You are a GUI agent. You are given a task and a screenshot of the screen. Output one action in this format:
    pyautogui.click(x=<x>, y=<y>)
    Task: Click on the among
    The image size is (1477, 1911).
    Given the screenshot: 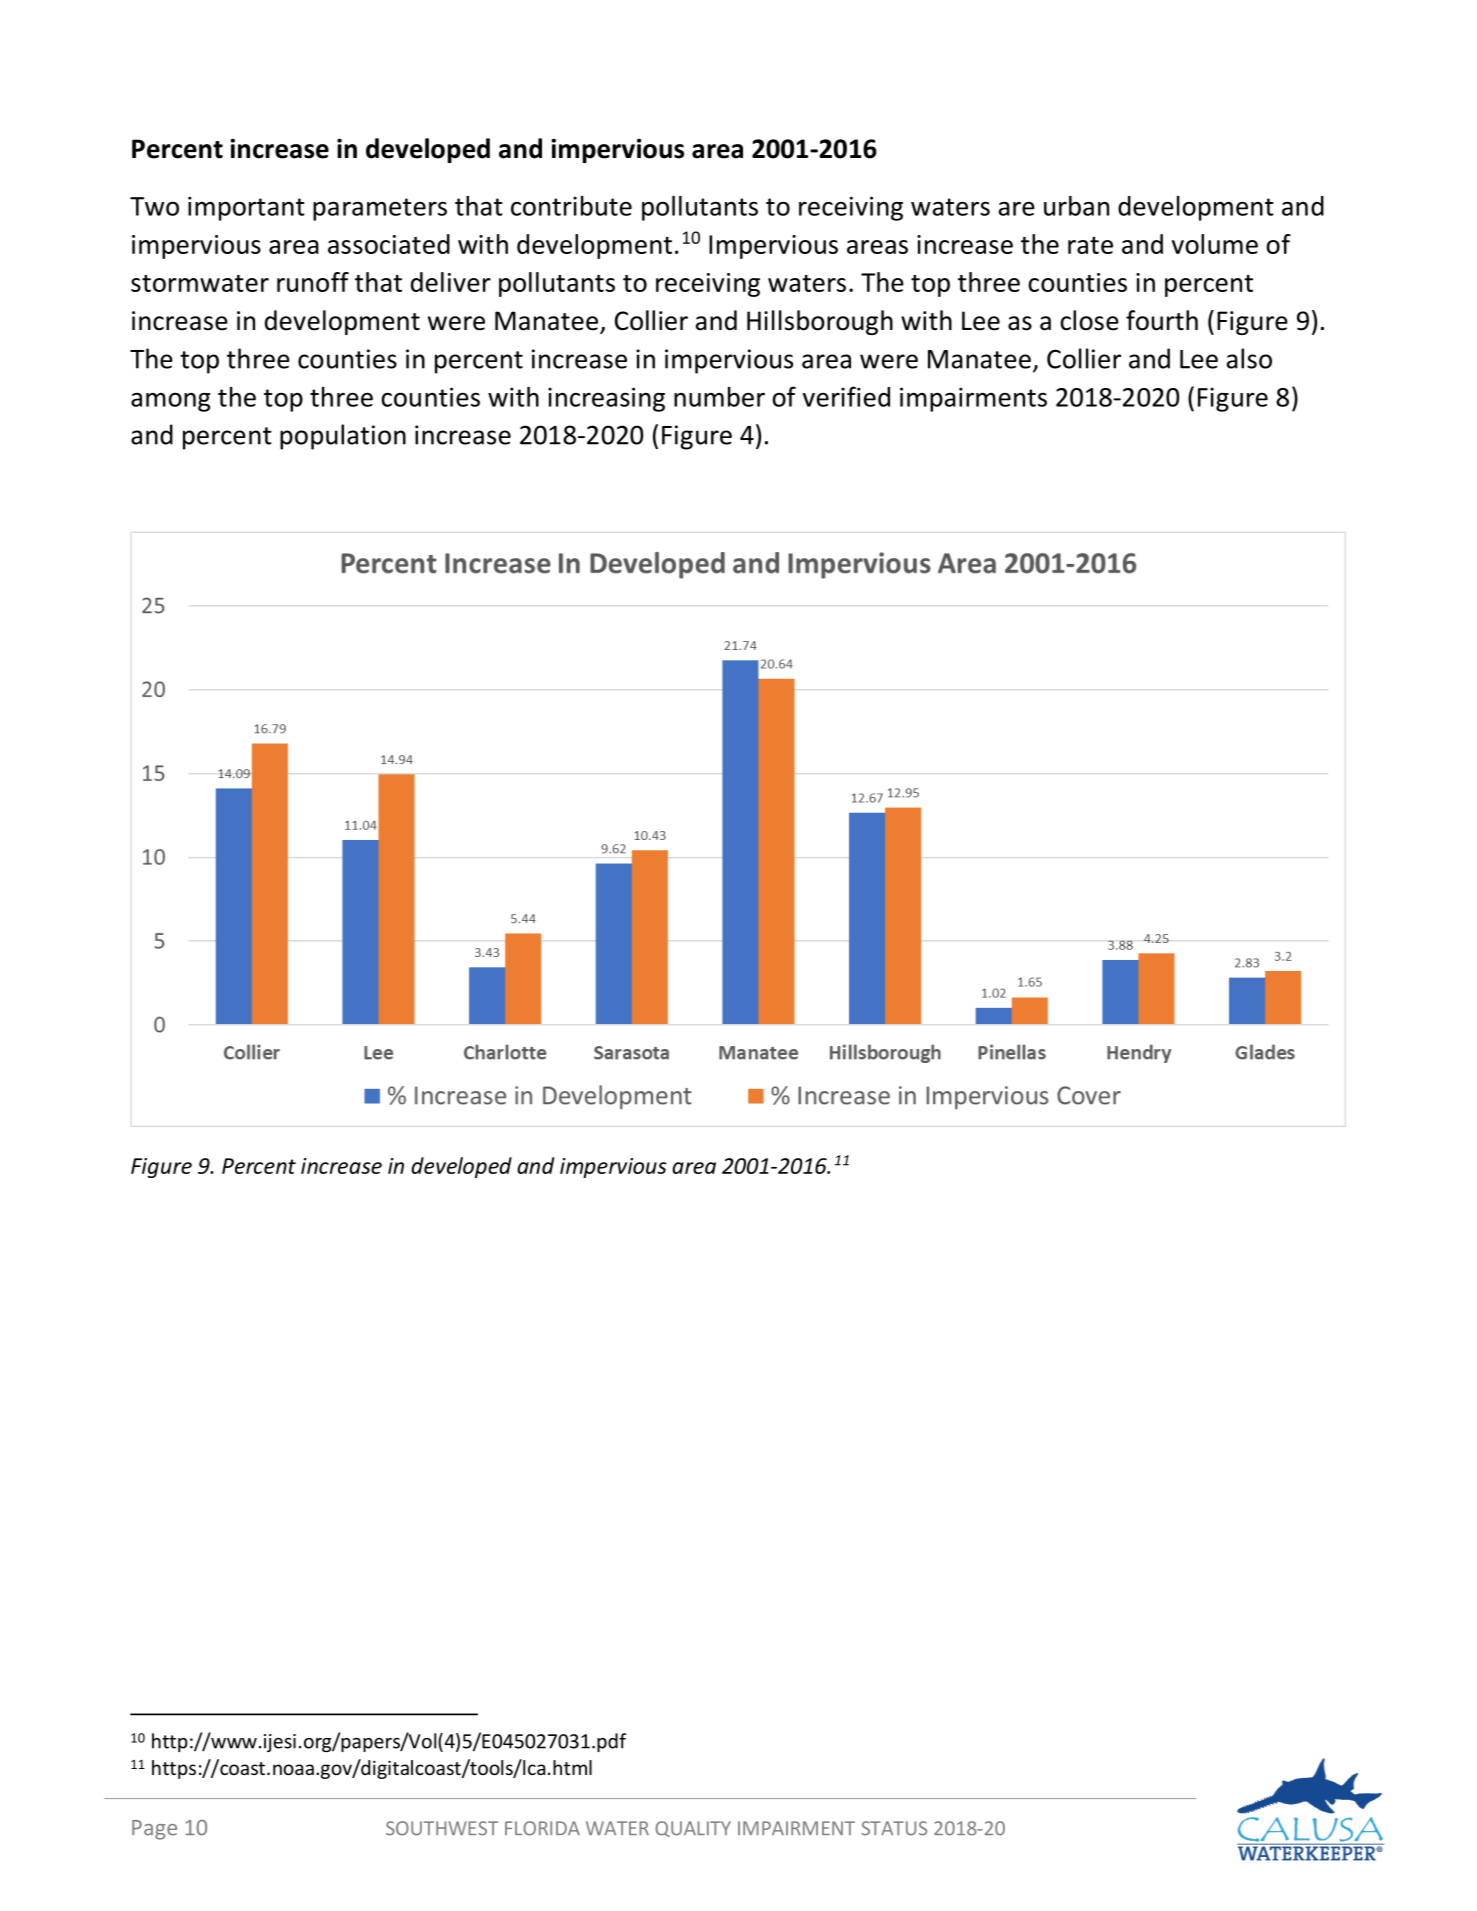 What is the action you would take?
    pyautogui.click(x=170, y=402)
